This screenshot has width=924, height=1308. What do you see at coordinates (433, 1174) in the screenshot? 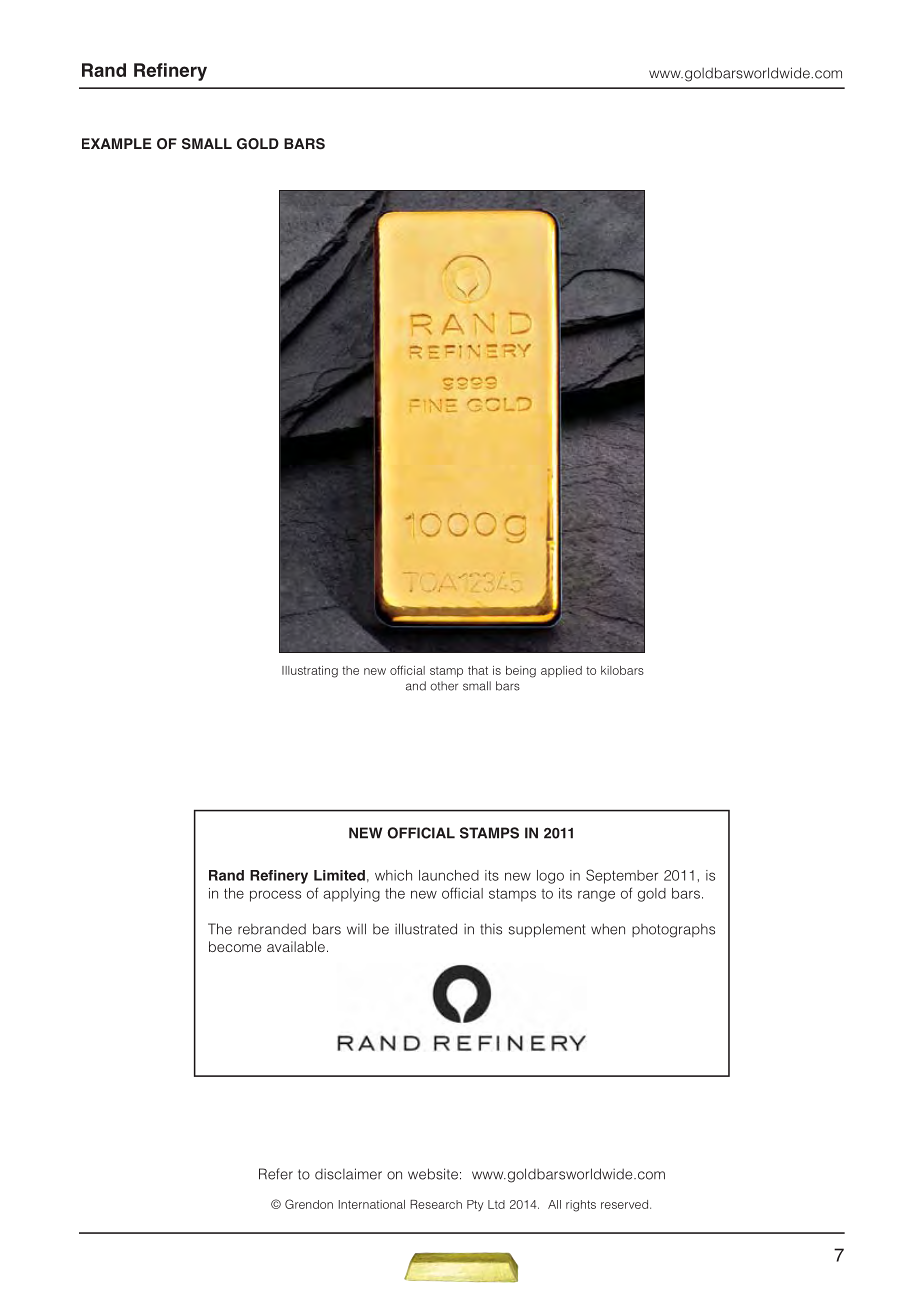
I see `website` at bounding box center [433, 1174].
